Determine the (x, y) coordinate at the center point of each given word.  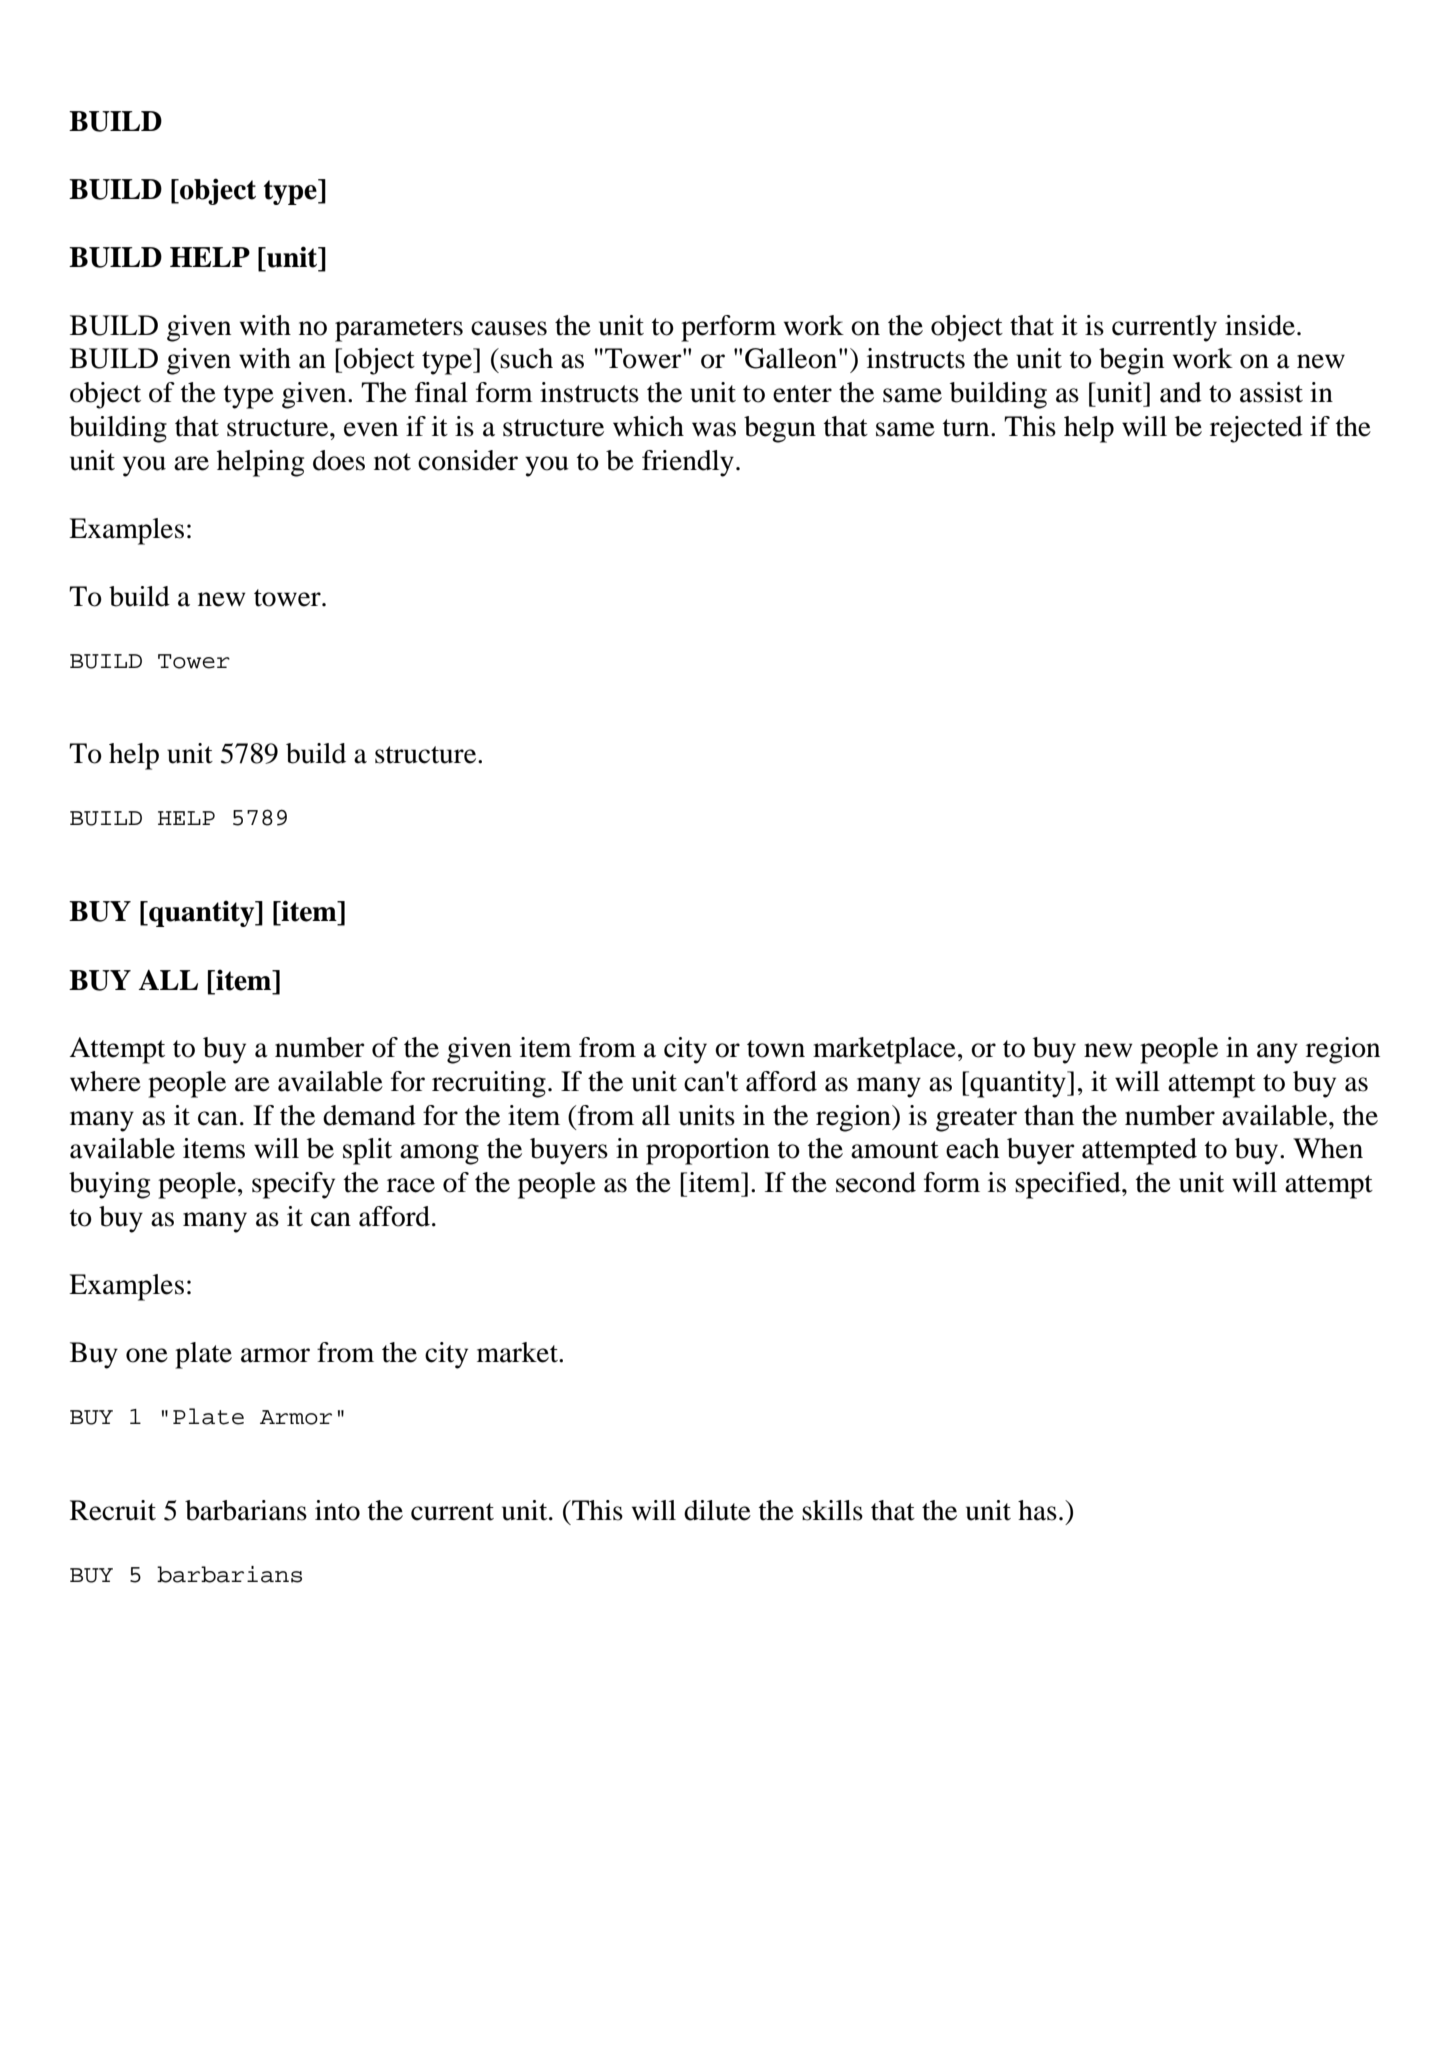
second (876, 1182)
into (337, 1510)
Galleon (791, 358)
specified (1069, 1185)
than (1049, 1115)
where (105, 1081)
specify (293, 1185)
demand (369, 1115)
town (776, 1049)
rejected (1256, 429)
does (339, 460)
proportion (708, 1151)
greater (976, 1120)
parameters (399, 330)
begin (1131, 361)
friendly (688, 463)
